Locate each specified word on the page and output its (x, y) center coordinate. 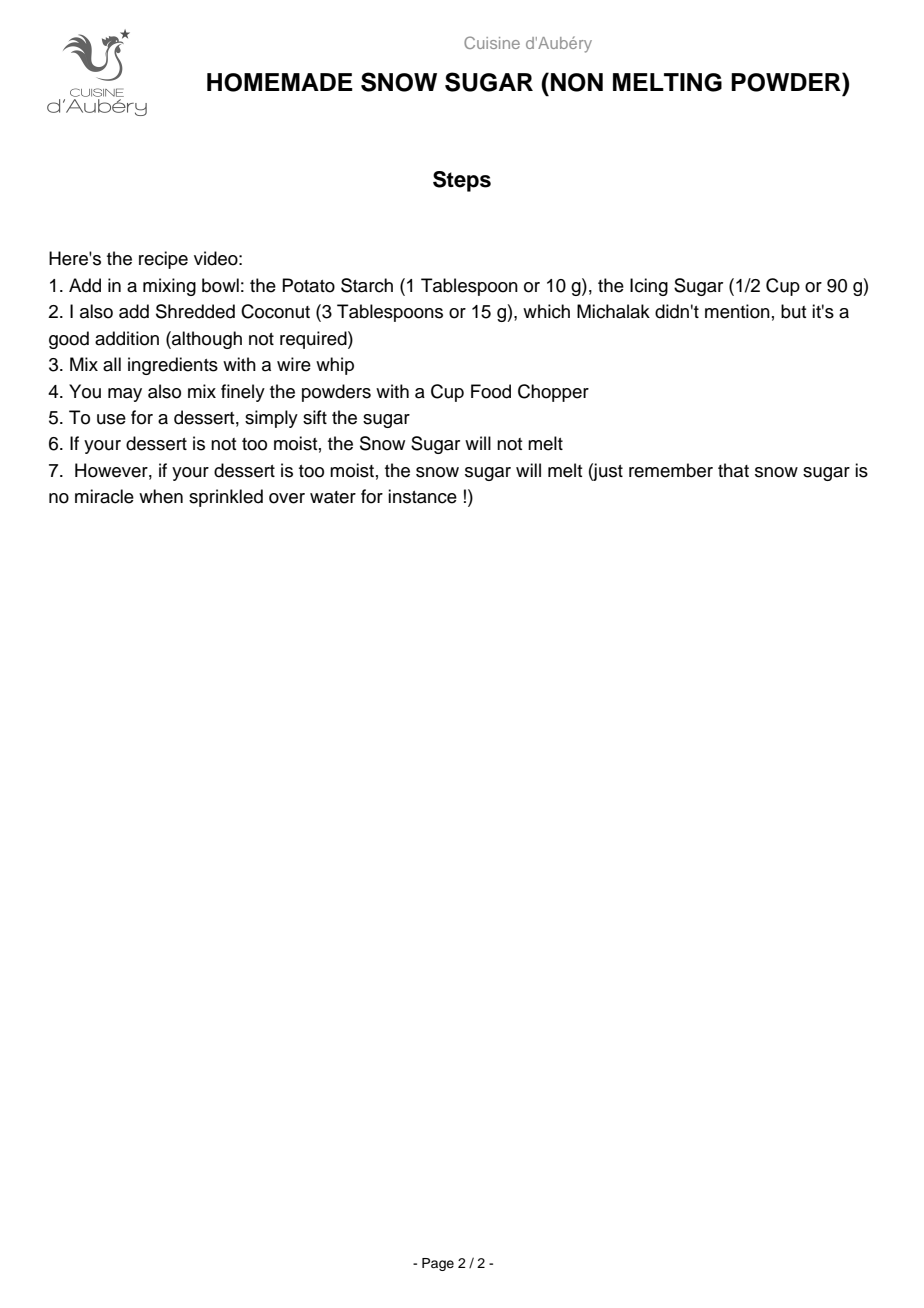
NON (577, 82)
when (161, 496)
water (333, 497)
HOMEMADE (280, 82)
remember (671, 470)
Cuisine (492, 42)
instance (422, 496)
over (287, 498)
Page (438, 1264)
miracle (104, 496)
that (733, 470)
